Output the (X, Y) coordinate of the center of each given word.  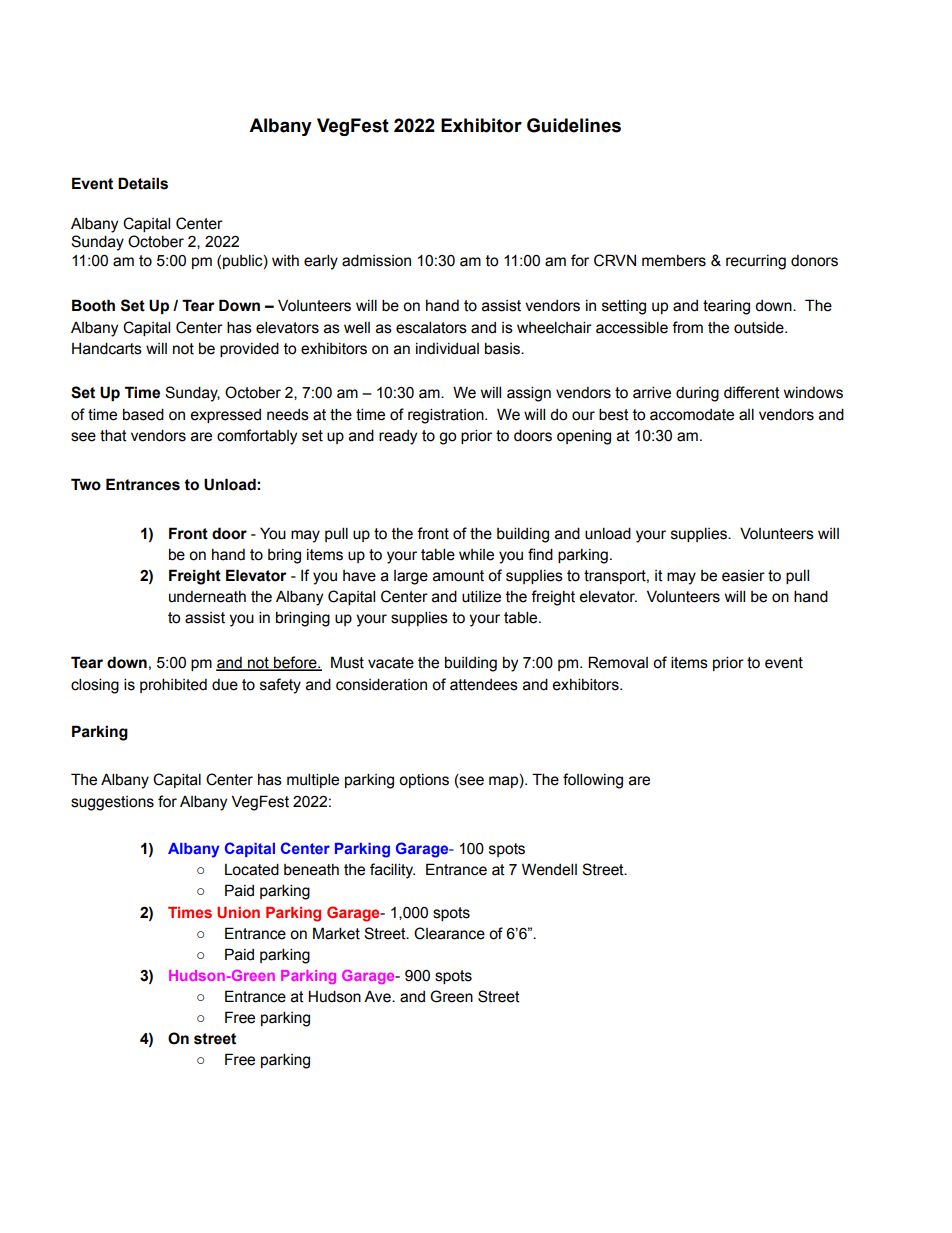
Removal (618, 662)
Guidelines (574, 125)
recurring (756, 262)
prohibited (173, 685)
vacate (391, 663)
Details (143, 183)
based (143, 414)
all (746, 414)
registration (447, 416)
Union (238, 912)
